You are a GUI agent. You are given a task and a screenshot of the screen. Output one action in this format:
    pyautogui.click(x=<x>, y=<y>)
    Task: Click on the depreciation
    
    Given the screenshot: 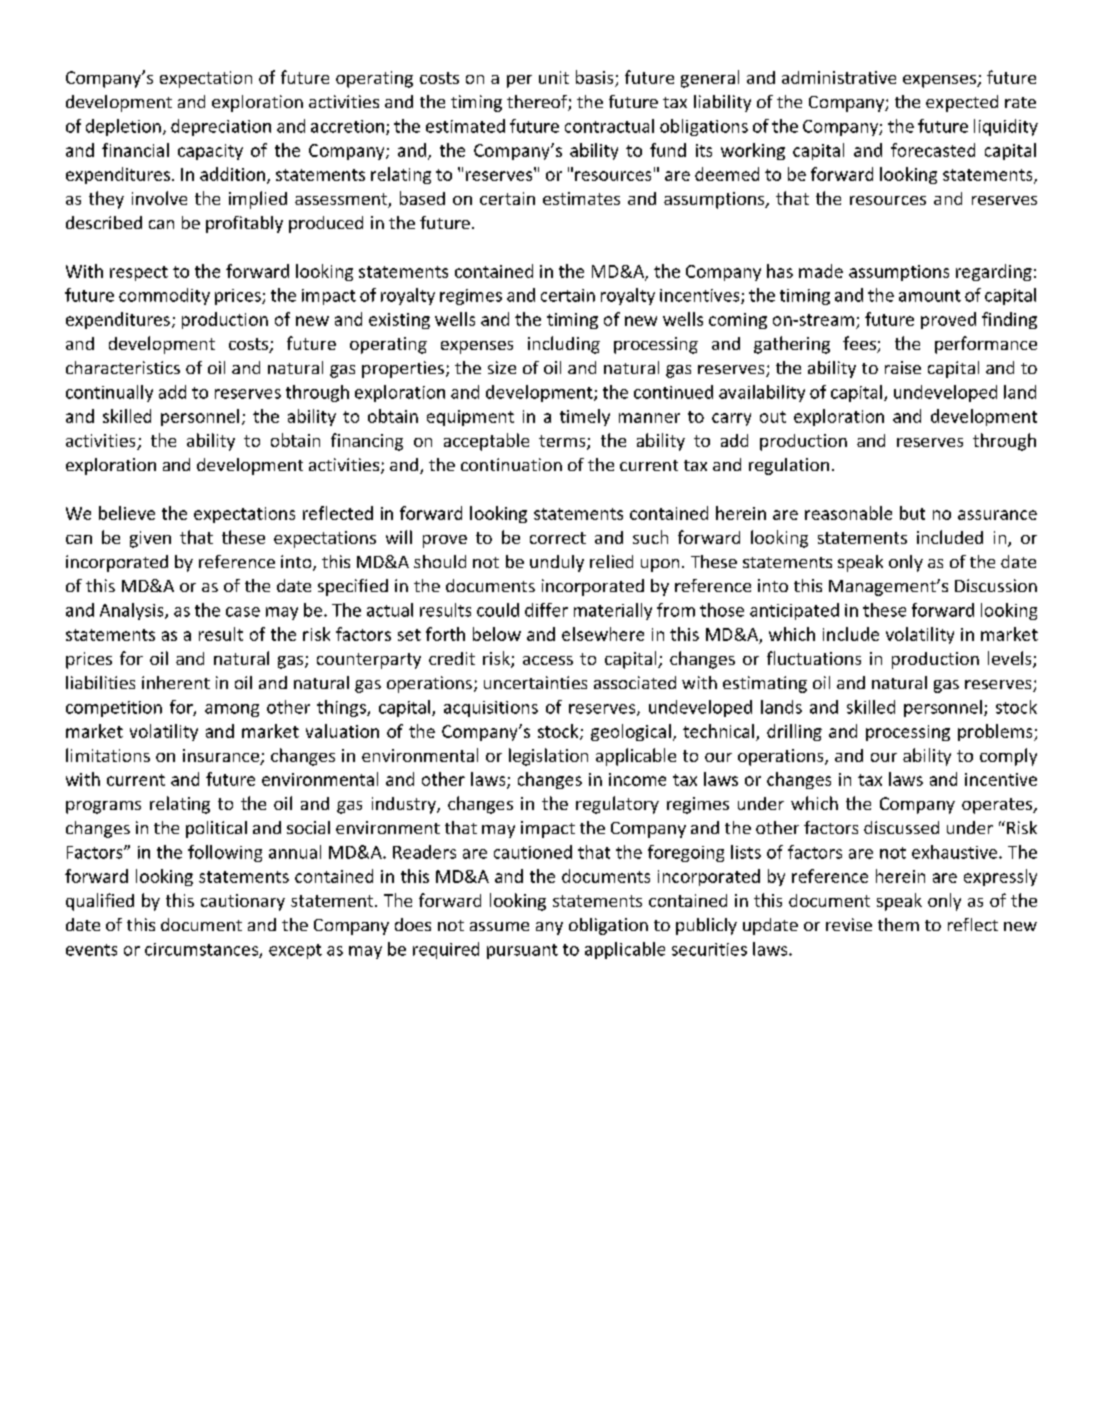 What is the action you would take?
    pyautogui.click(x=221, y=127)
